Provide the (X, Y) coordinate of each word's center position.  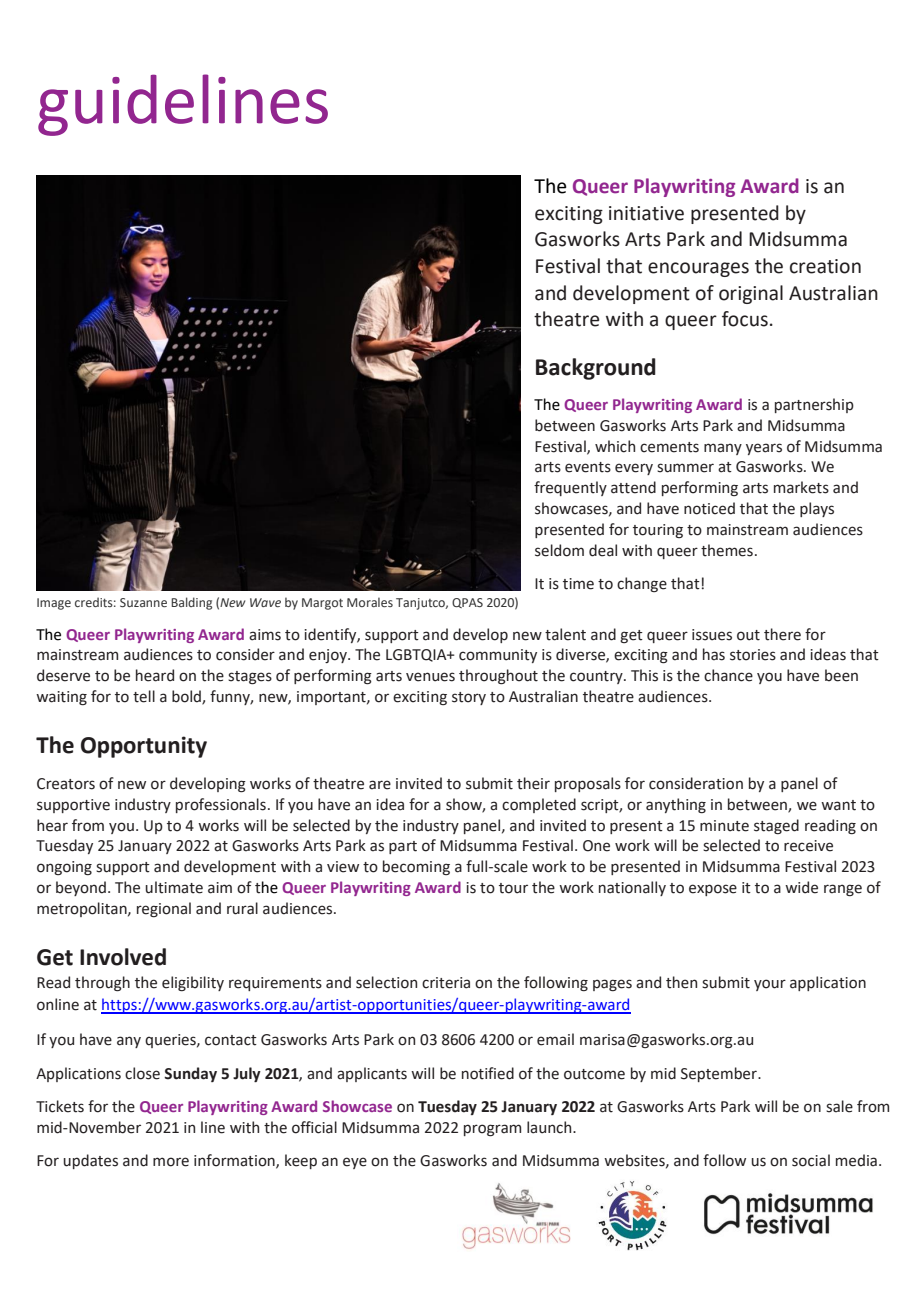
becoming (416, 867)
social (811, 1160)
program (492, 1130)
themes (727, 550)
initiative (646, 213)
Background (596, 369)
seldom (559, 550)
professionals (221, 805)
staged (776, 826)
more (171, 1162)
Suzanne (143, 602)
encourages (698, 269)
